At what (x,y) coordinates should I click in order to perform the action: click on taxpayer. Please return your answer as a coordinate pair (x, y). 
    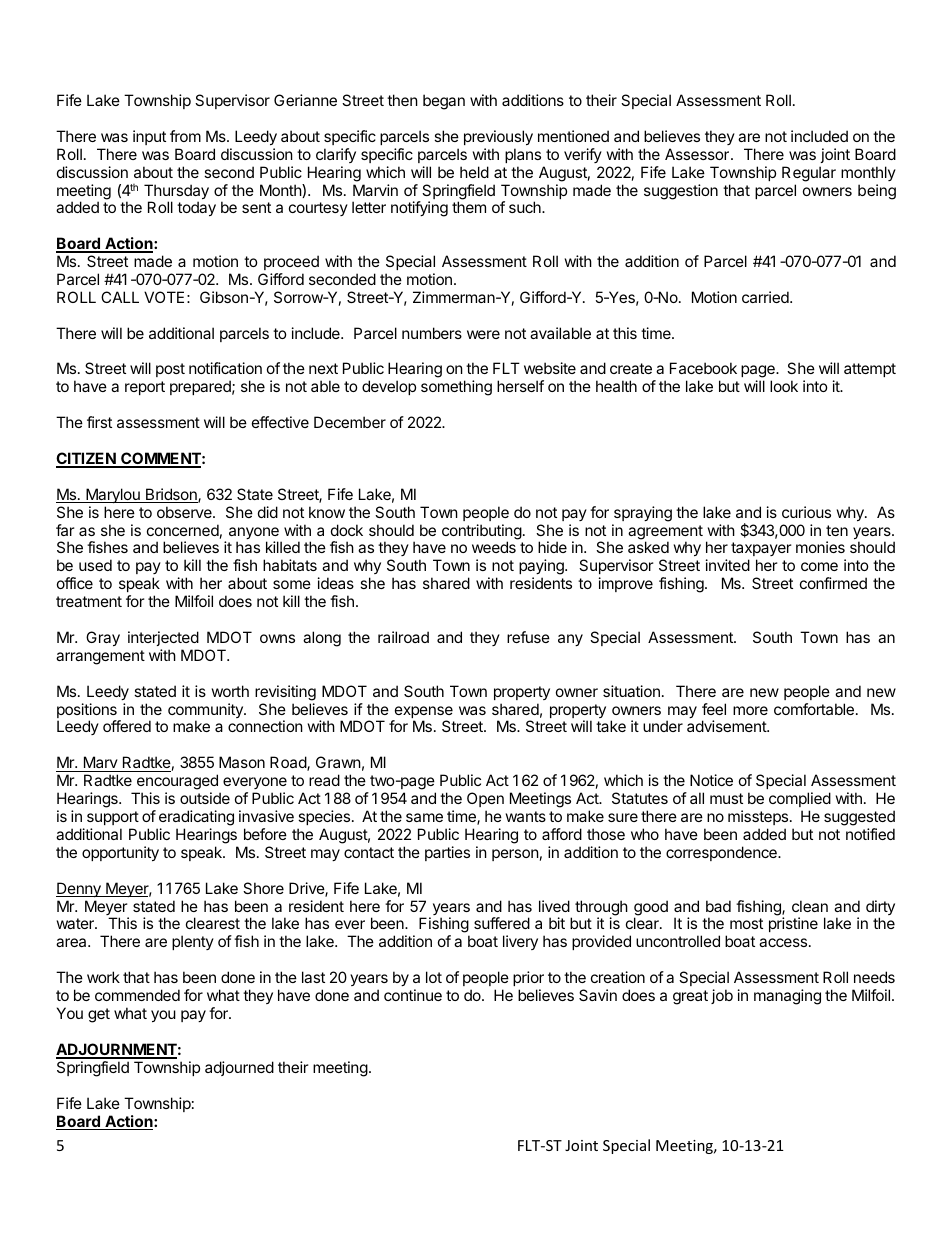
    Looking at the image, I should click on (761, 551).
